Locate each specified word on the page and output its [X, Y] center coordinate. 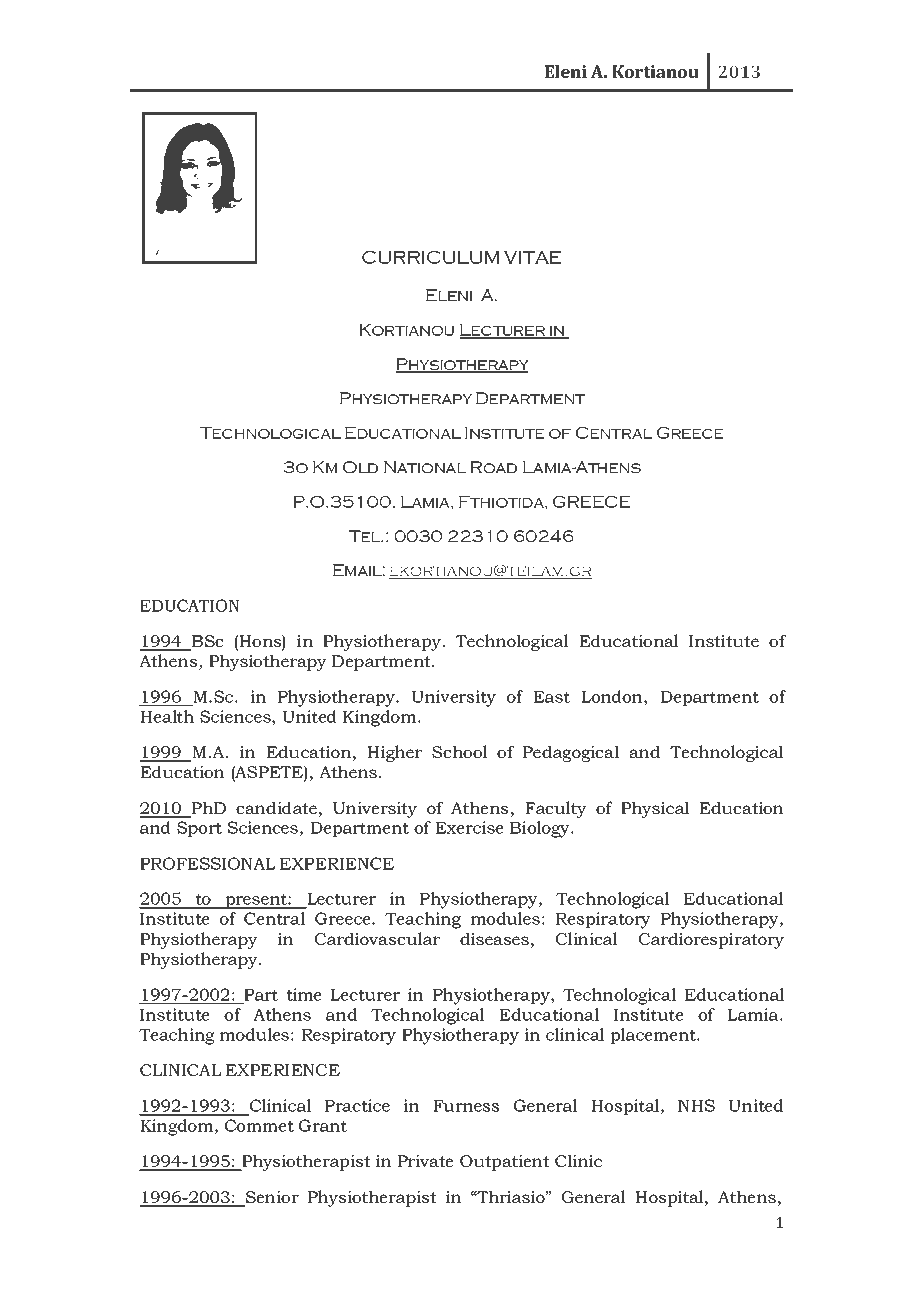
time [304, 994]
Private [426, 1161]
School [460, 751]
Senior [271, 1198]
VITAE [532, 257]
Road [493, 467]
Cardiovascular [377, 938]
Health [167, 716]
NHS [696, 1105]
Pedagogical [571, 753]
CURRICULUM [430, 257]
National [425, 467]
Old [360, 467]
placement [654, 1036]
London [613, 697]
